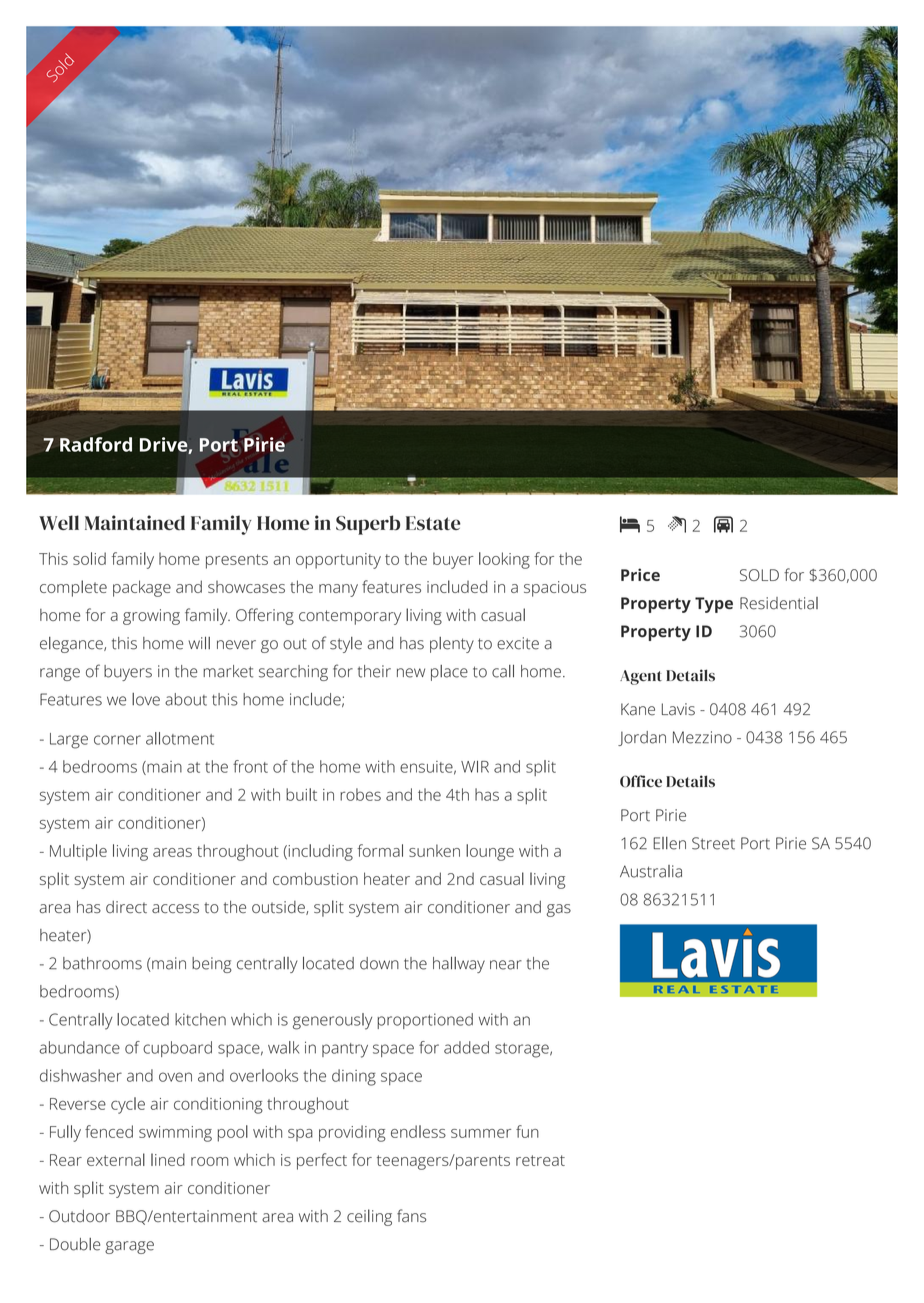 The width and height of the screenshot is (924, 1303). I want to click on added, so click(466, 1047).
